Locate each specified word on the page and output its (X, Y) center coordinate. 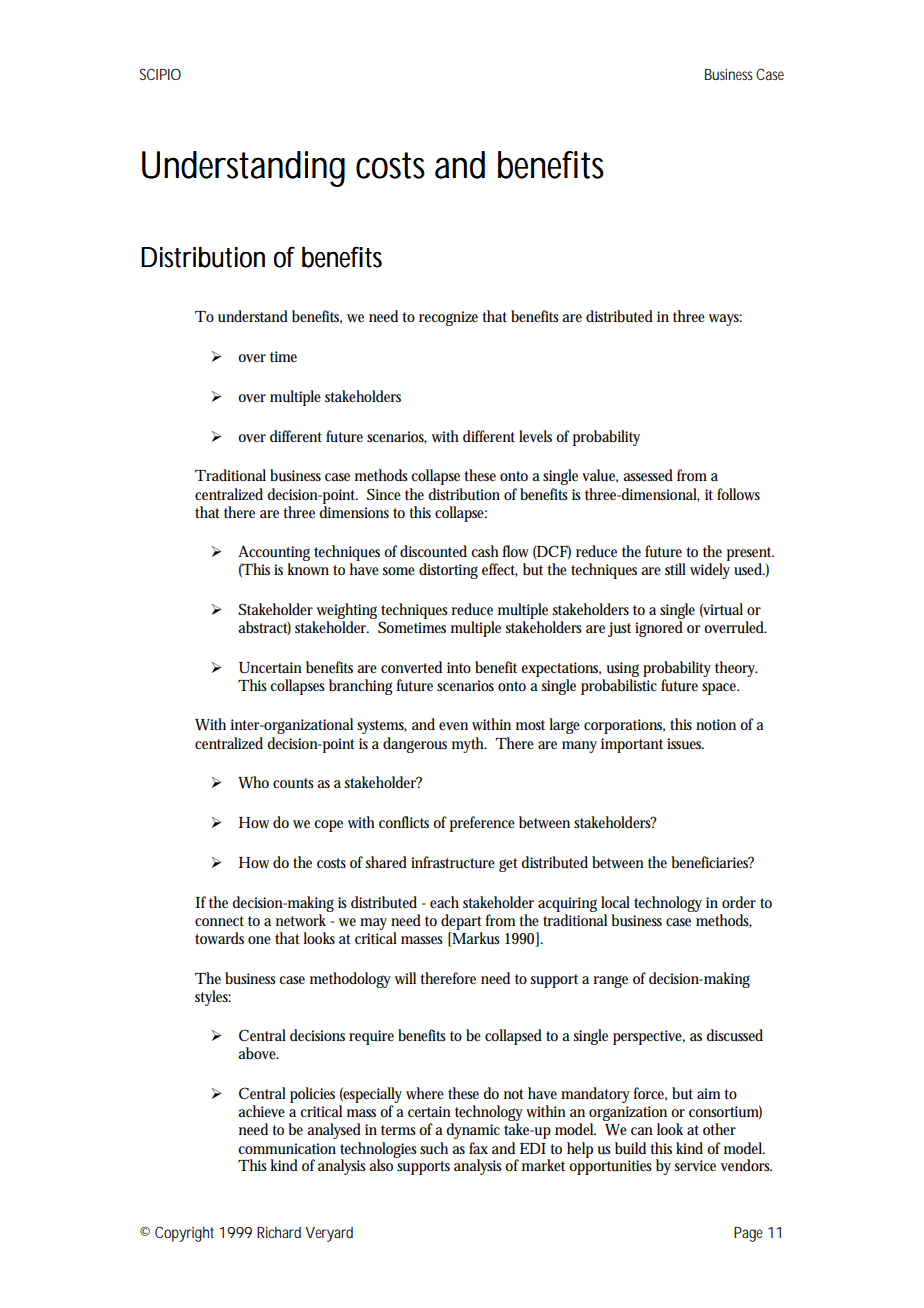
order (739, 902)
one (259, 940)
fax (478, 1148)
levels (535, 436)
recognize (448, 318)
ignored (659, 629)
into (459, 667)
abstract (264, 628)
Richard (279, 1232)
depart (461, 923)
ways (725, 320)
